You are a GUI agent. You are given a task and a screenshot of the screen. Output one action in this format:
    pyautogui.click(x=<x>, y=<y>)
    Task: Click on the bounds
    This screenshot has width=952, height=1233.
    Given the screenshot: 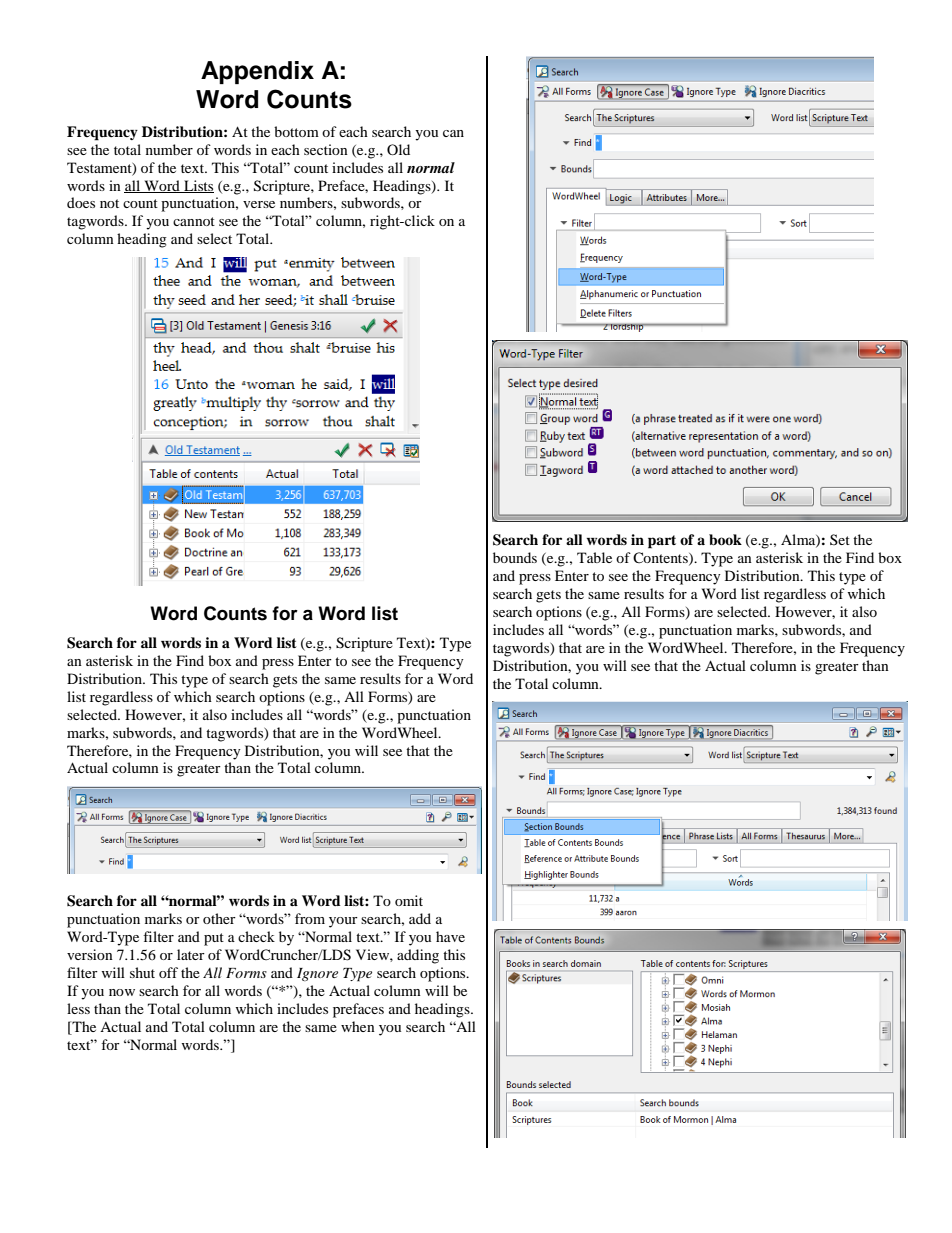 What is the action you would take?
    pyautogui.click(x=515, y=557)
